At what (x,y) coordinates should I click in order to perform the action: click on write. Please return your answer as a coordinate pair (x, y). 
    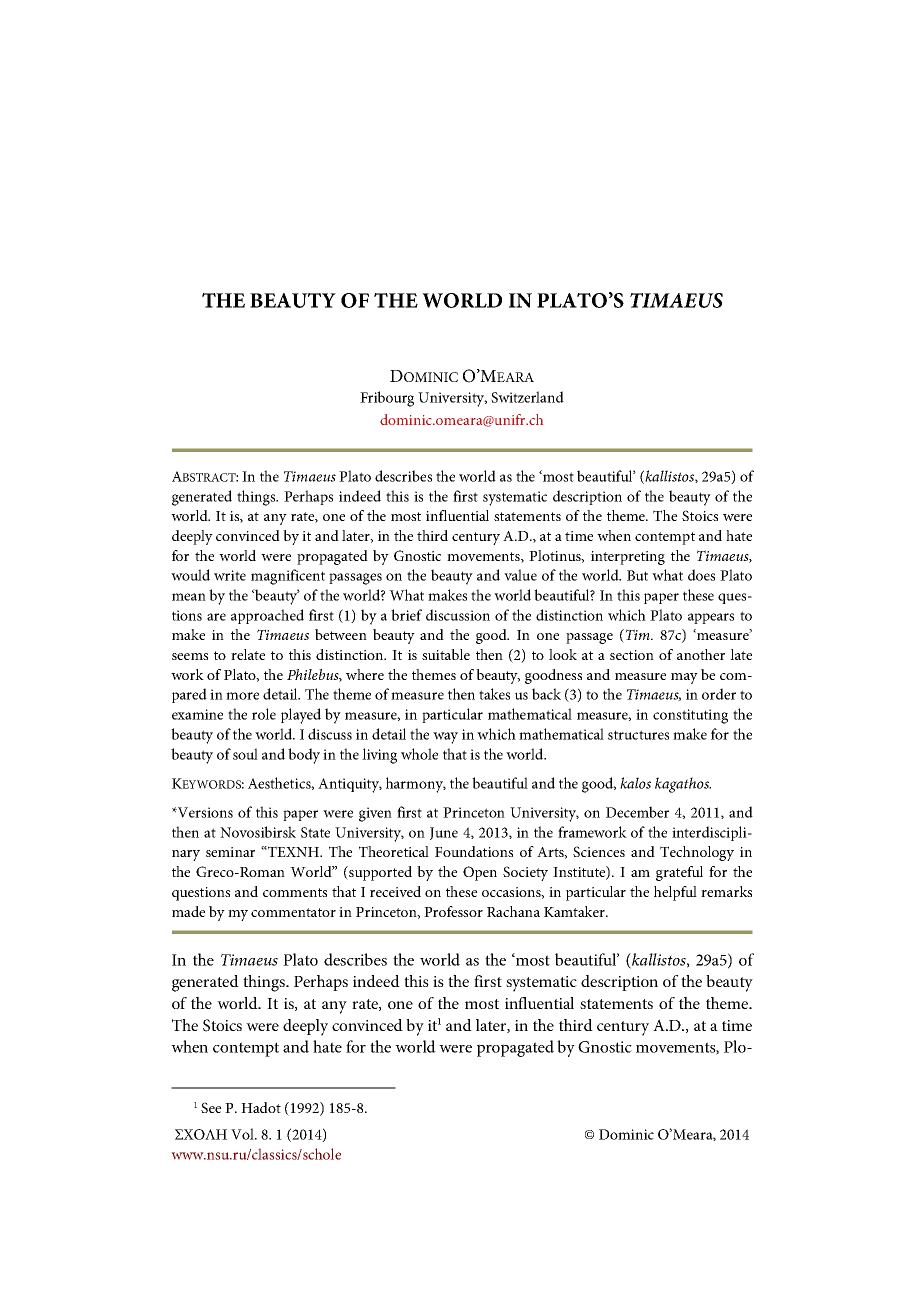
    Looking at the image, I should click on (230, 575).
